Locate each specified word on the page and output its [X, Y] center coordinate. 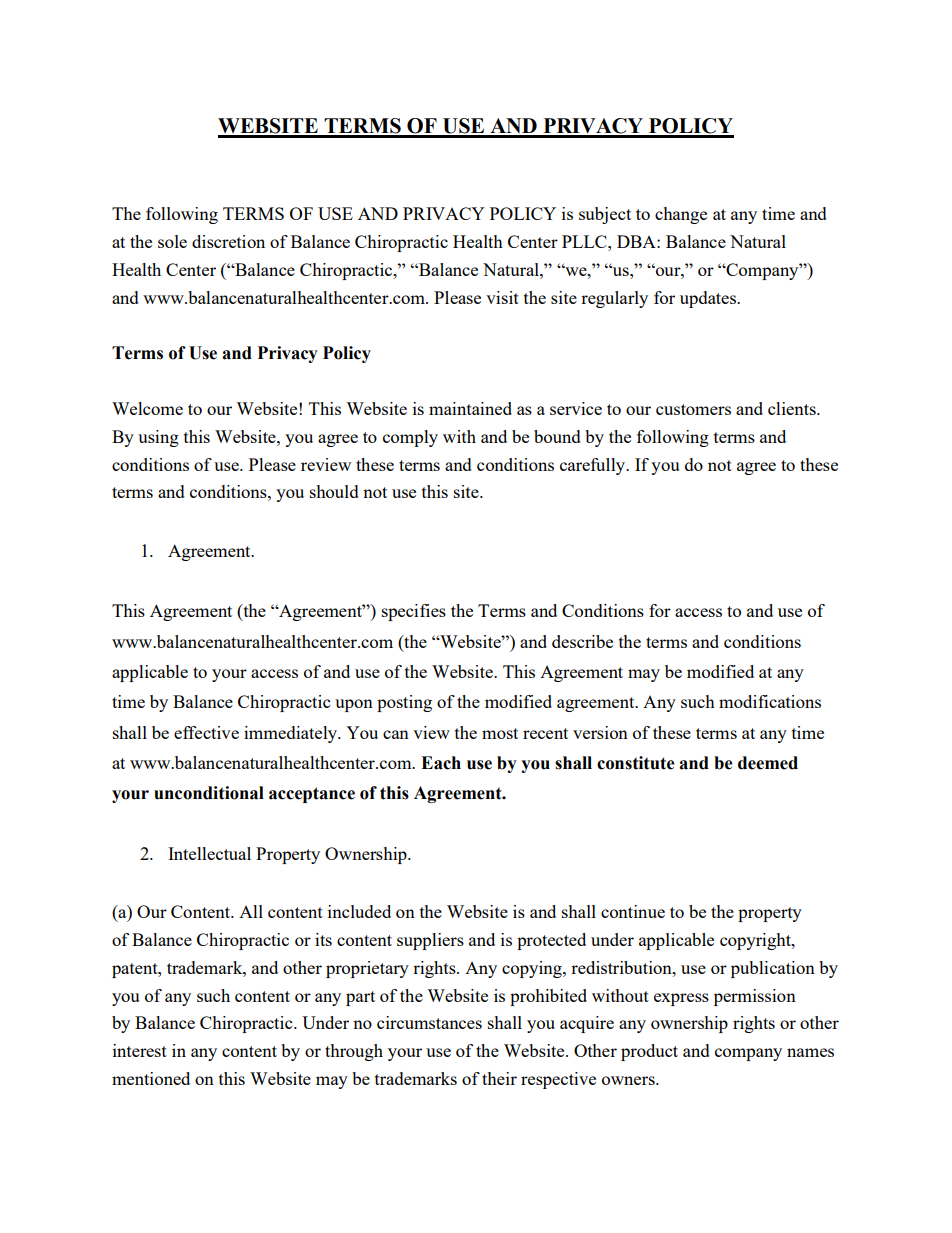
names [810, 1052]
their [499, 1078]
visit [502, 297]
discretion [228, 241]
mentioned [151, 1078]
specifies [414, 612]
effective [206, 732]
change [681, 215]
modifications [770, 701]
